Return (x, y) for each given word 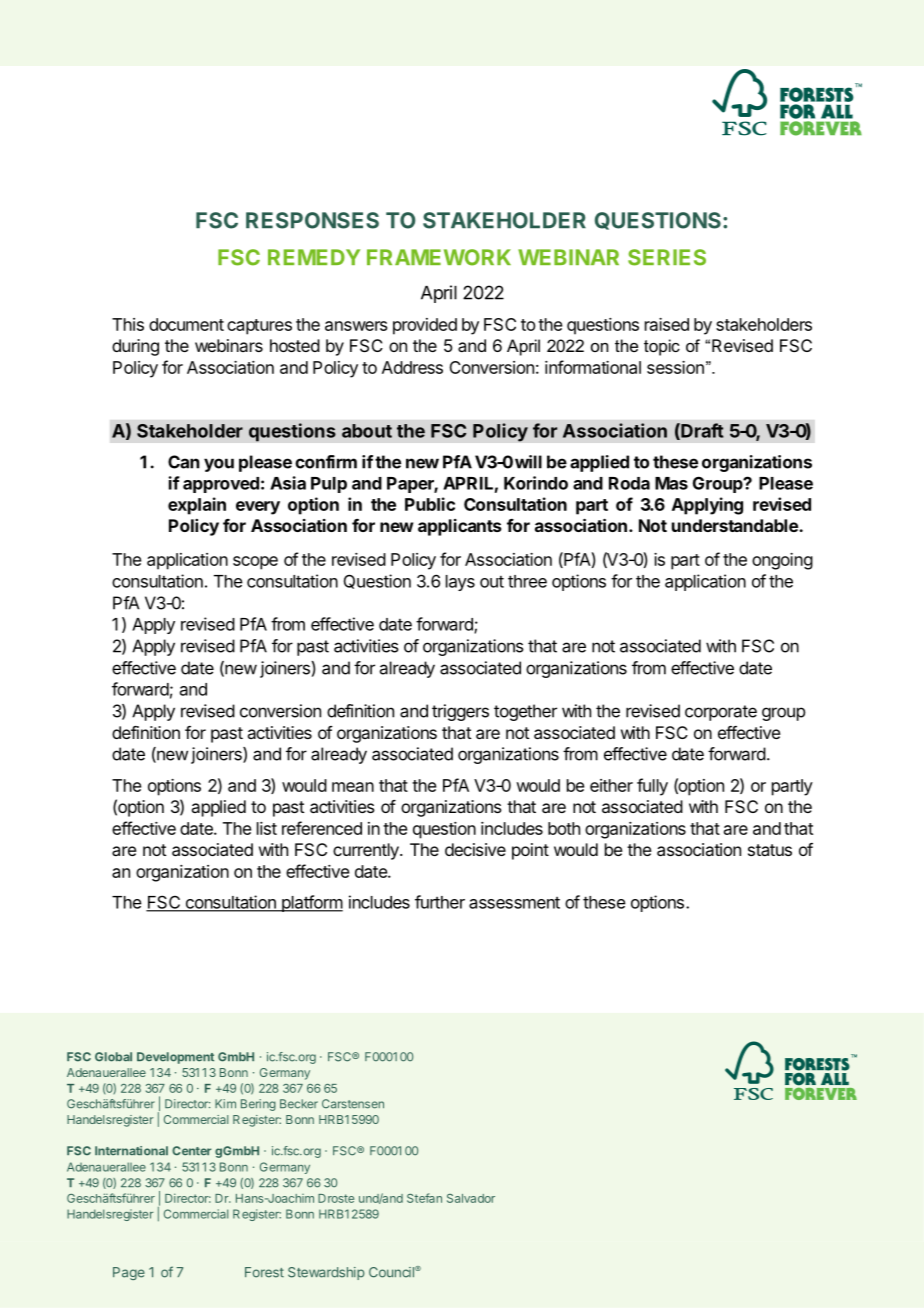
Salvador (471, 1198)
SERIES (667, 257)
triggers (460, 712)
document (186, 324)
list (267, 828)
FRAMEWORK (439, 257)
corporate (721, 713)
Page (129, 1273)
